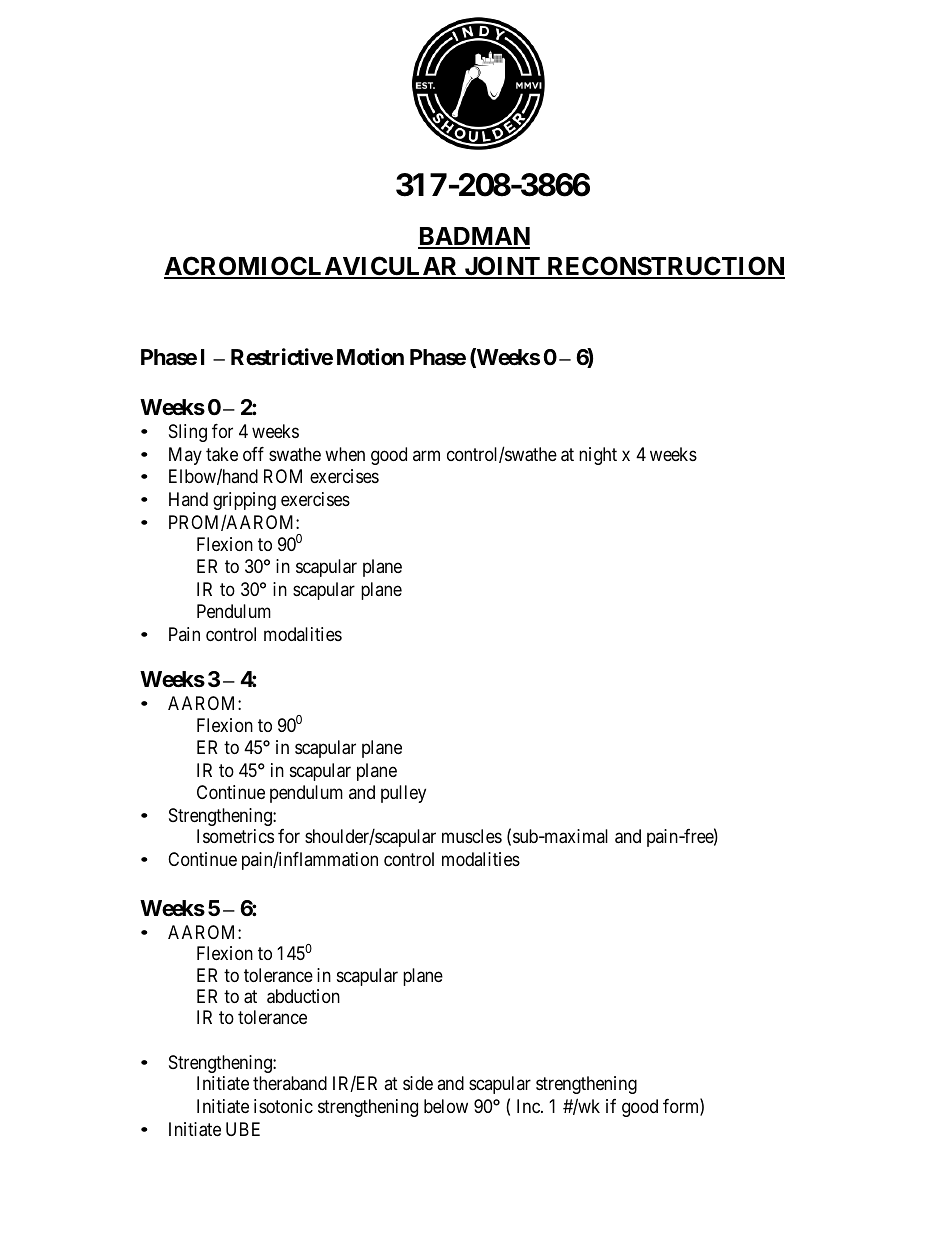 The image size is (952, 1233). Describe the element at coordinates (472, 836) in the screenshot. I see `muscles` at that location.
